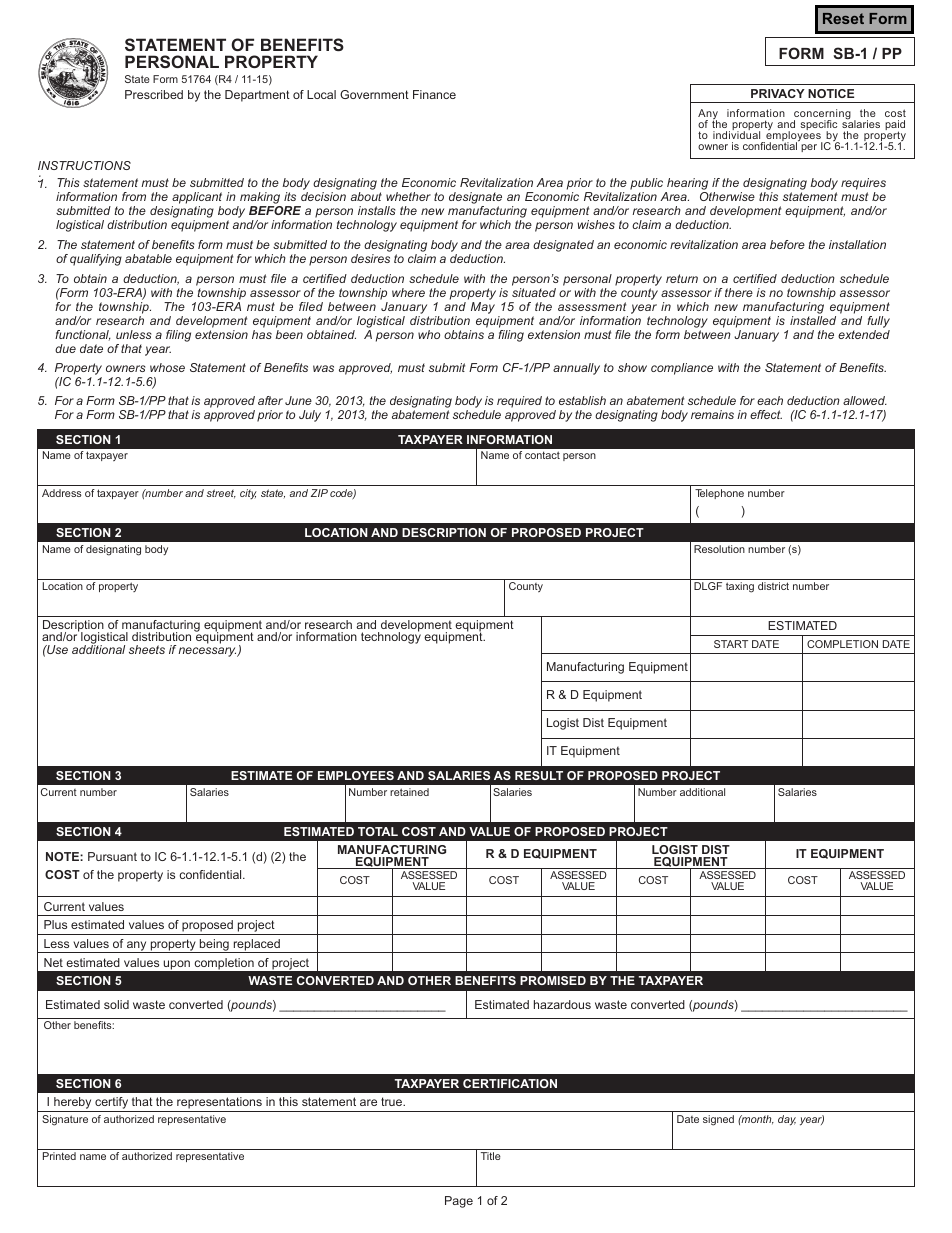 Image resolution: width=952 pixels, height=1233 pixels. Describe the element at coordinates (434, 94) in the screenshot. I see `Finance` at that location.
